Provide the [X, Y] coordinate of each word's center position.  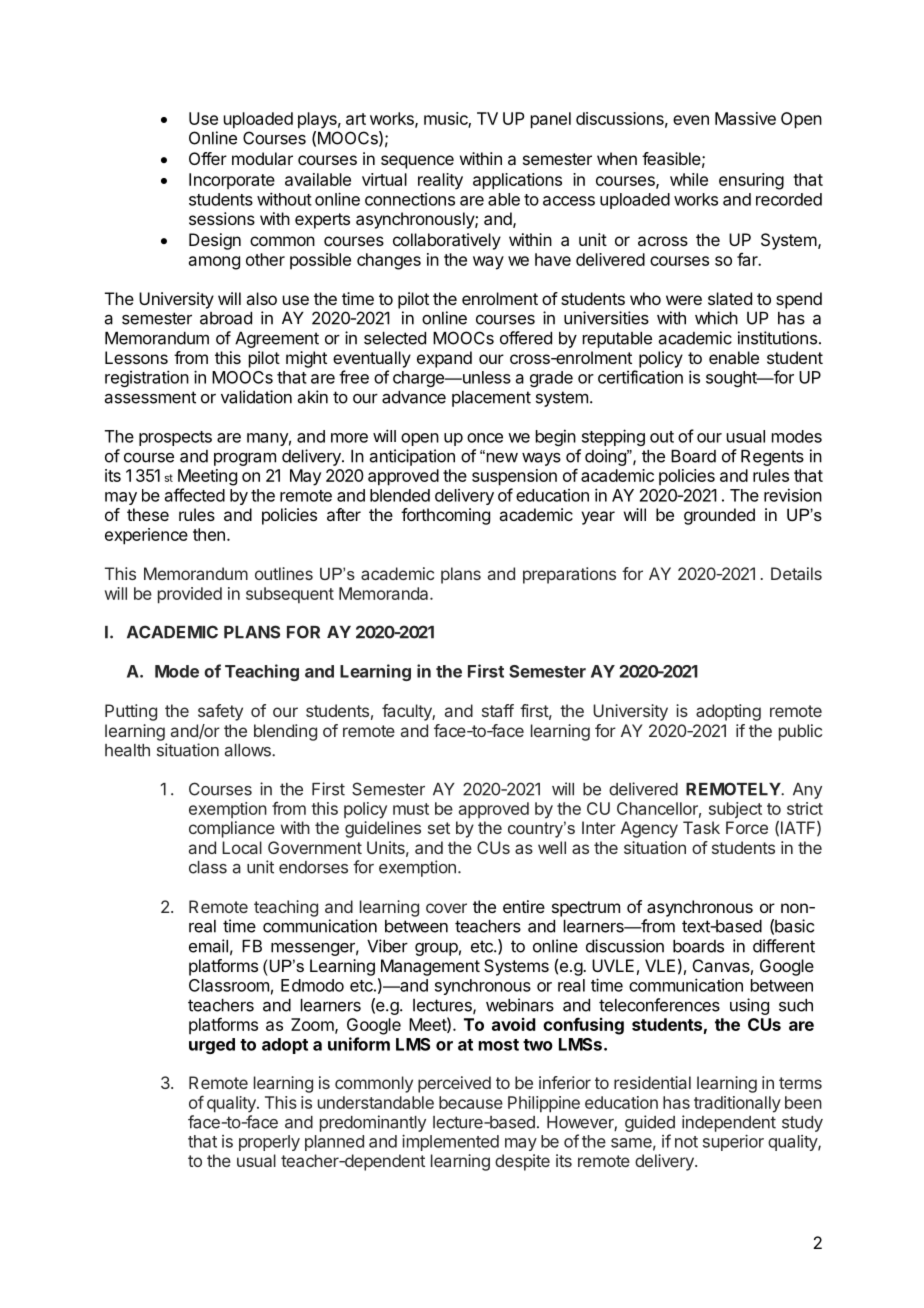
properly [269, 1143]
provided [190, 595]
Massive [745, 118]
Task [701, 827]
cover [446, 908]
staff [498, 710]
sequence [417, 162]
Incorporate [232, 181]
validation [256, 397]
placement [491, 399]
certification [640, 377]
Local [242, 847]
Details [796, 573]
